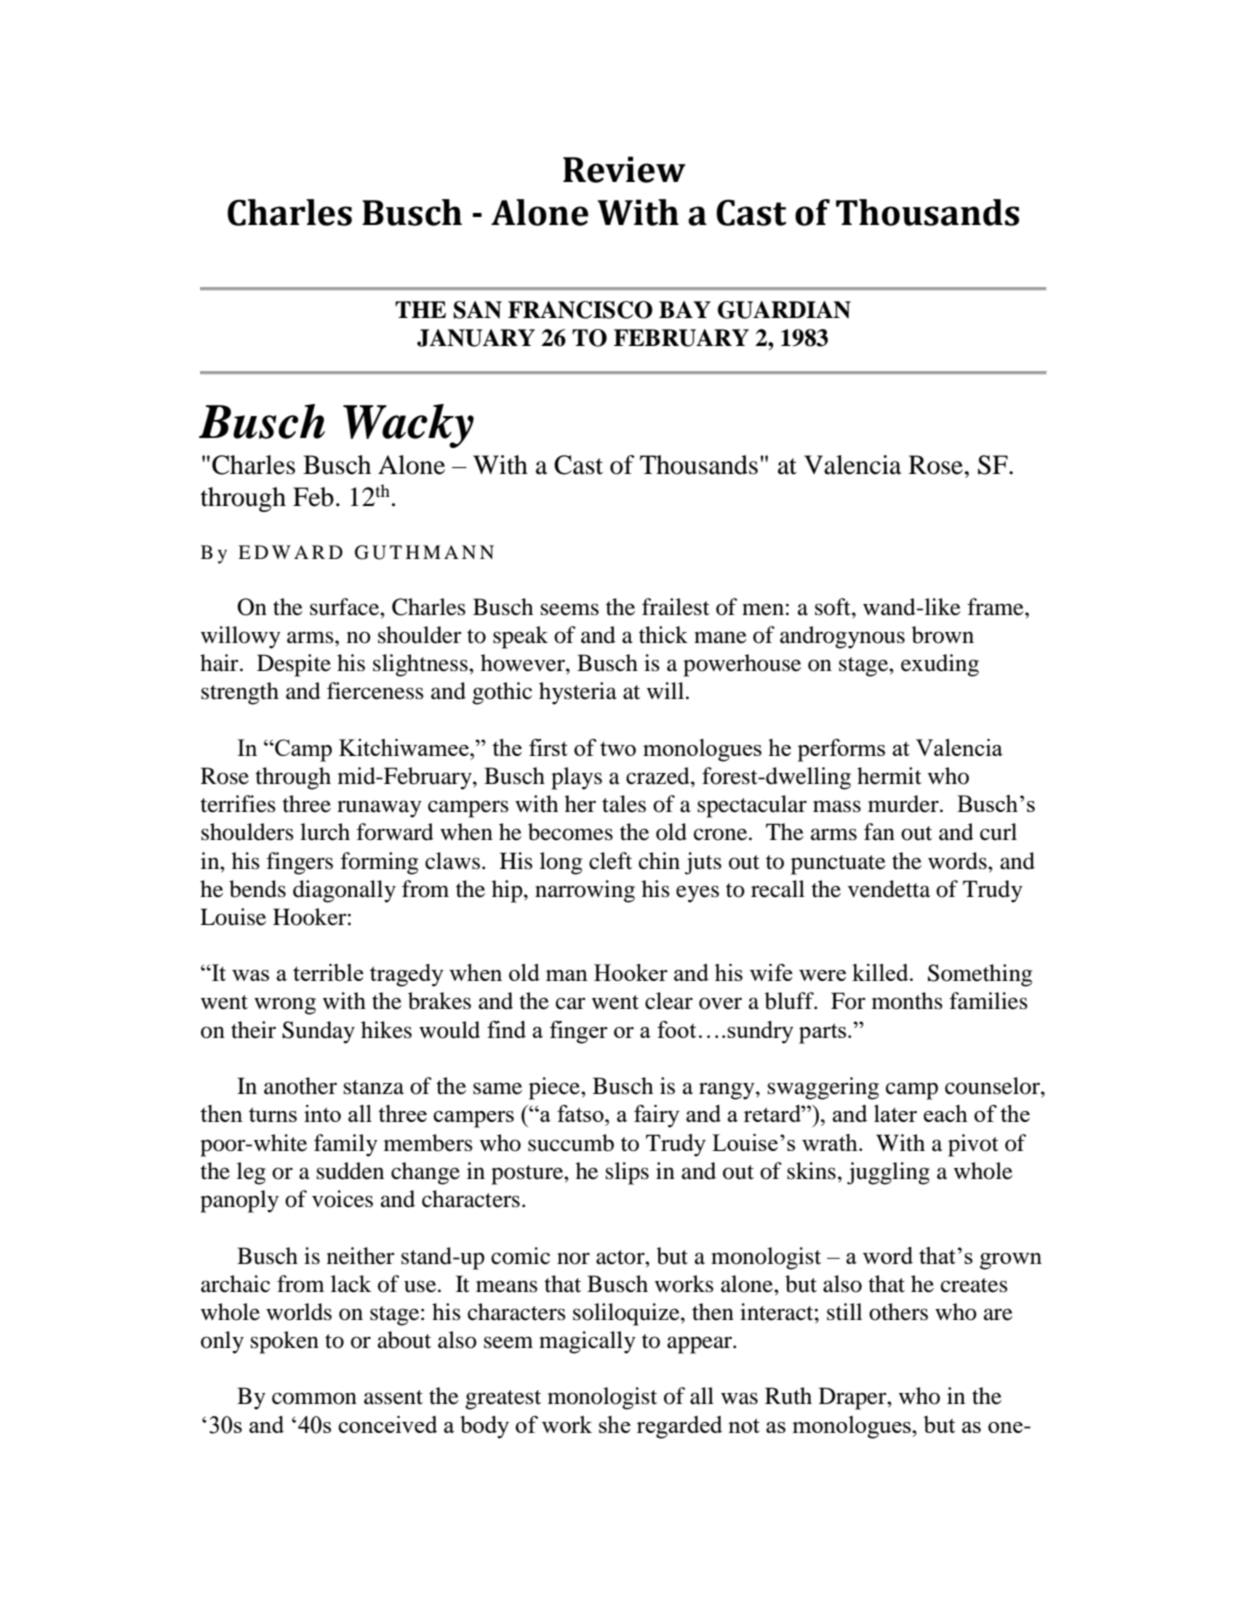 This page has height=1614, width=1247. Describe the element at coordinates (784, 310) in the page. I see `GUARDIAN` at that location.
